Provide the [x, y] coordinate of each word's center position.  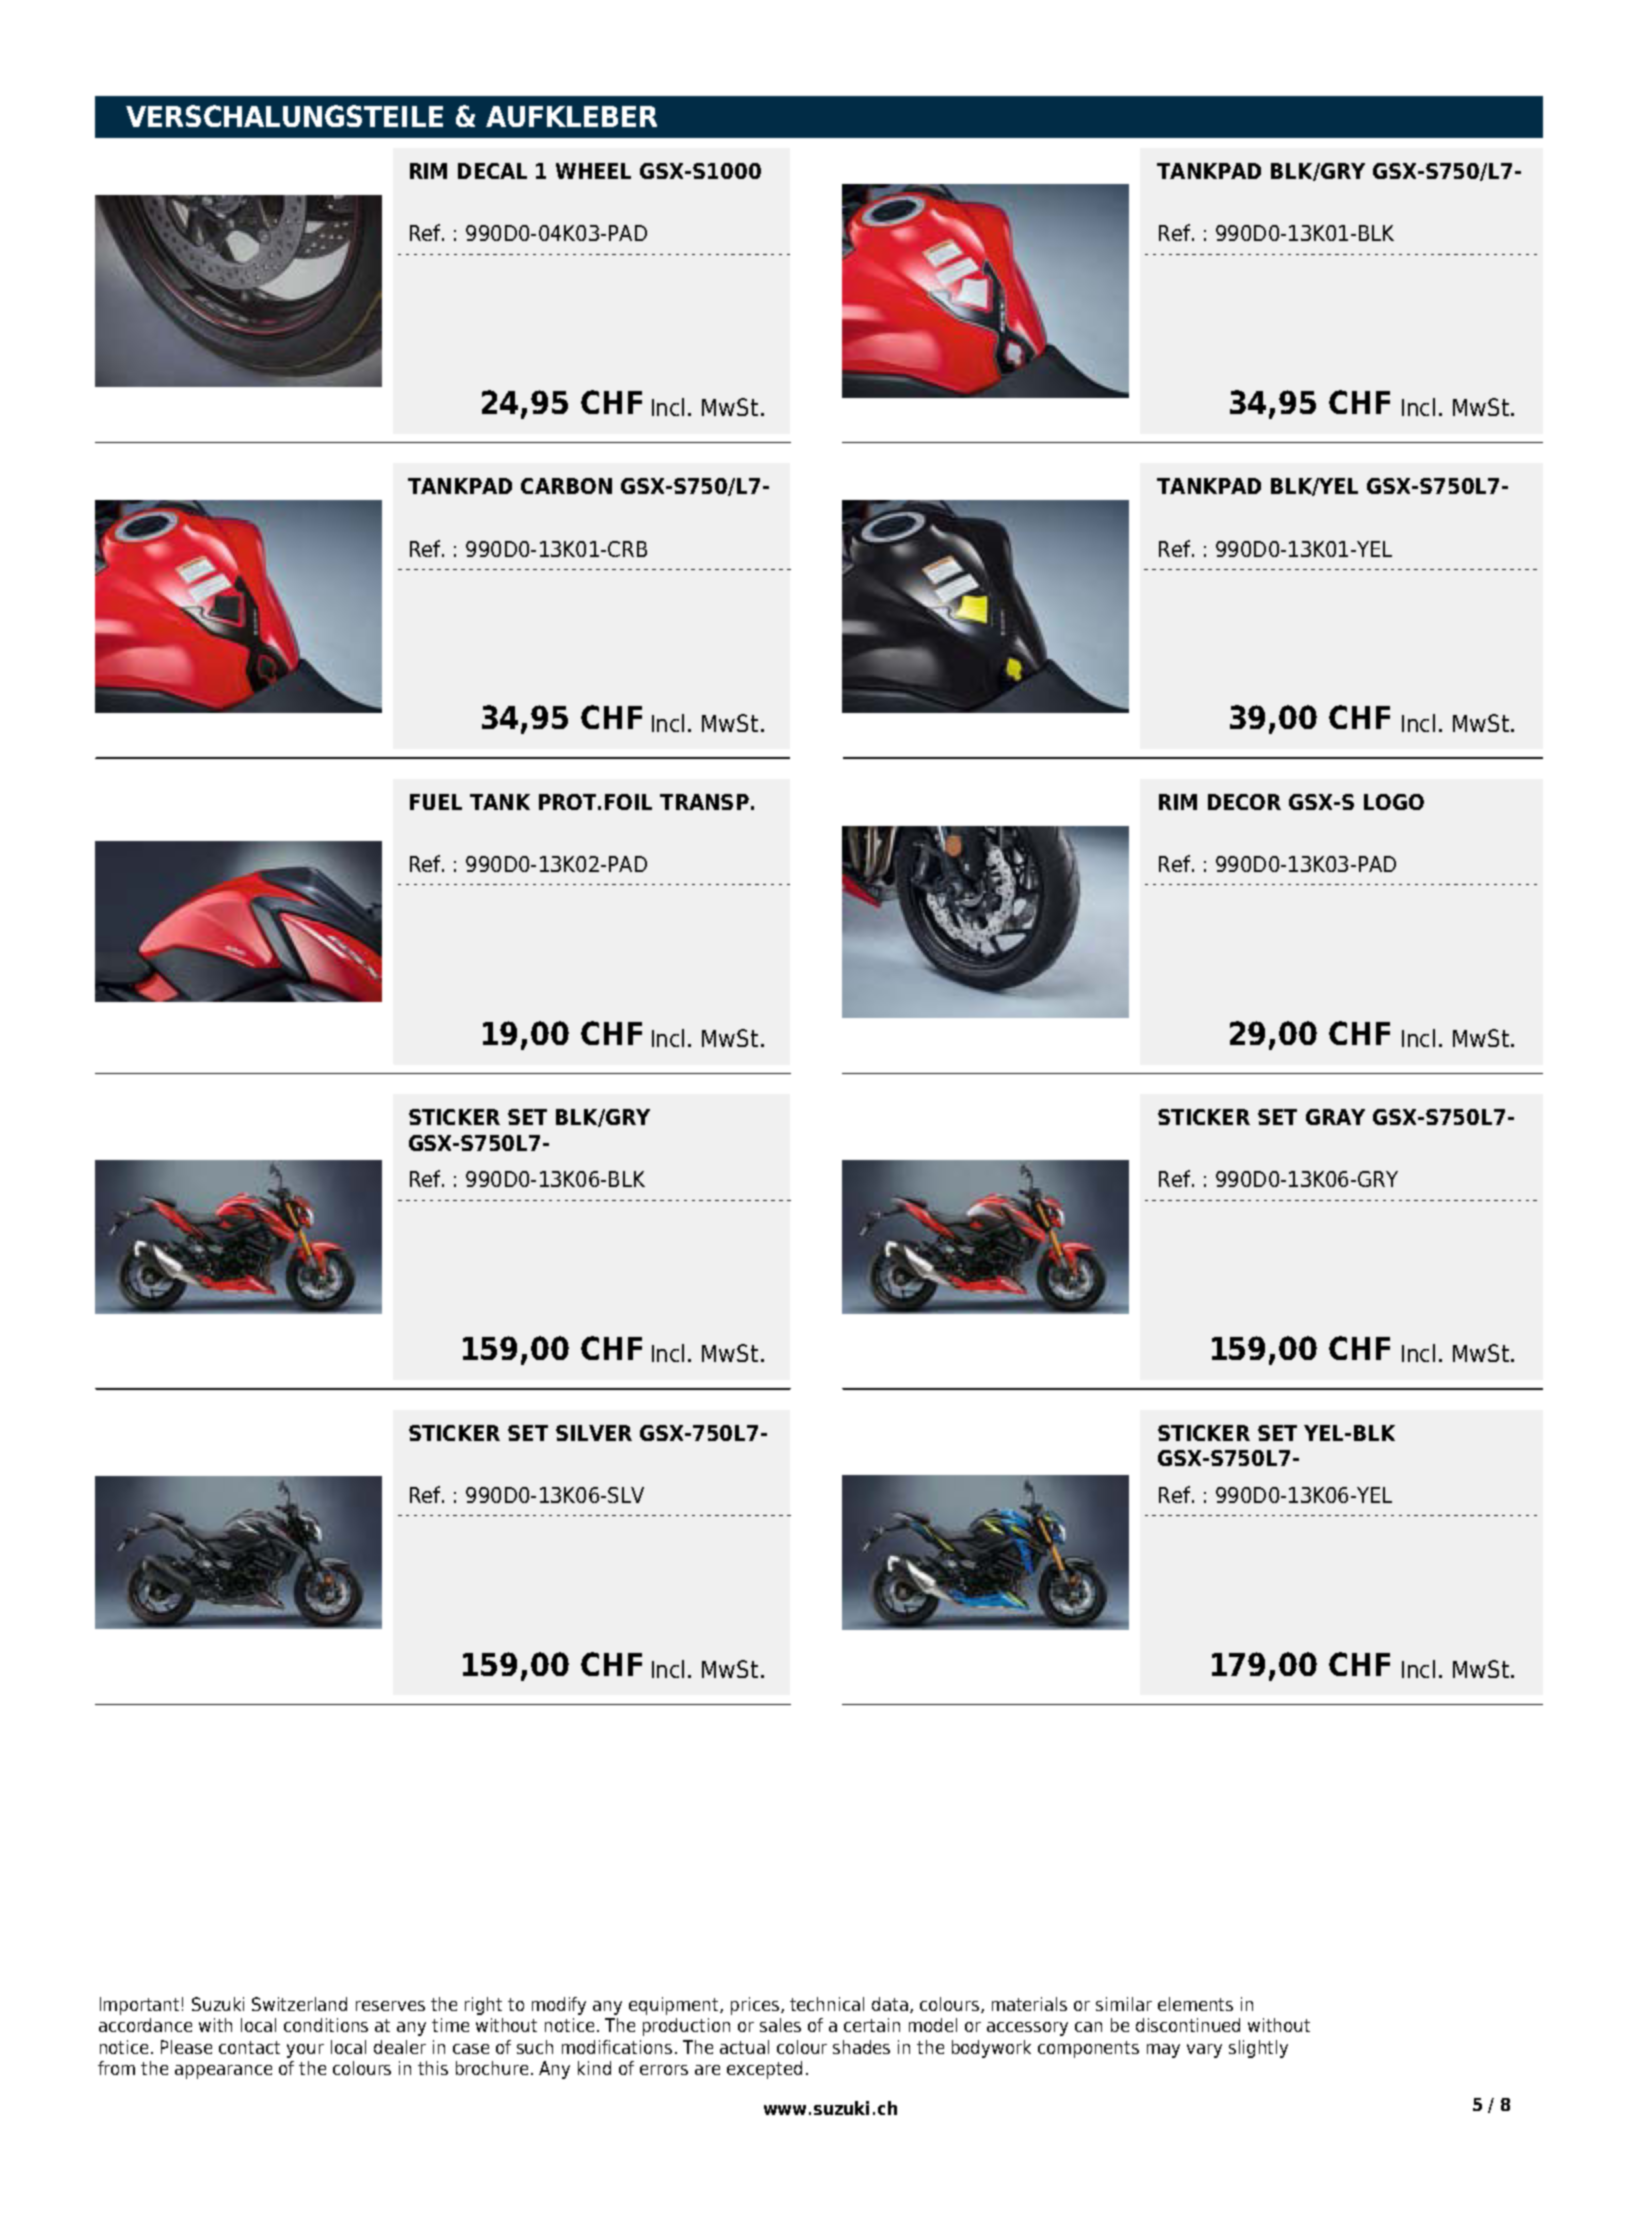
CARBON [566, 486]
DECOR [1244, 802]
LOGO [1394, 802]
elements [1195, 2004]
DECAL [492, 171]
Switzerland [299, 2004]
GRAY [1335, 1117]
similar [1124, 2004]
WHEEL [593, 171]
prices [756, 2006]
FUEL [436, 802]
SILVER [594, 1433]
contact [249, 2047]
